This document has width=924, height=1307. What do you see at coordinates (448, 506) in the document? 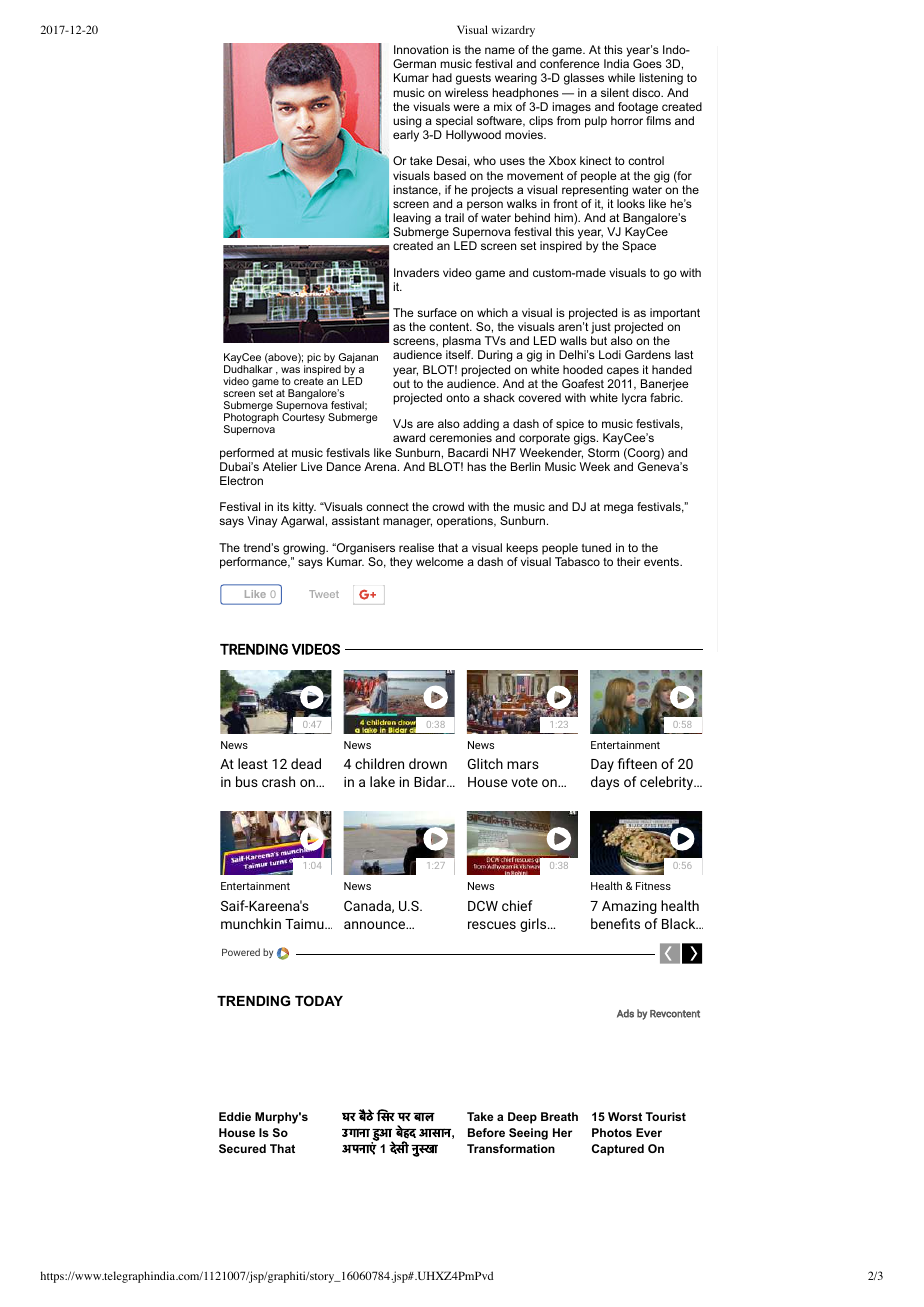
I see `crowd` at bounding box center [448, 506].
